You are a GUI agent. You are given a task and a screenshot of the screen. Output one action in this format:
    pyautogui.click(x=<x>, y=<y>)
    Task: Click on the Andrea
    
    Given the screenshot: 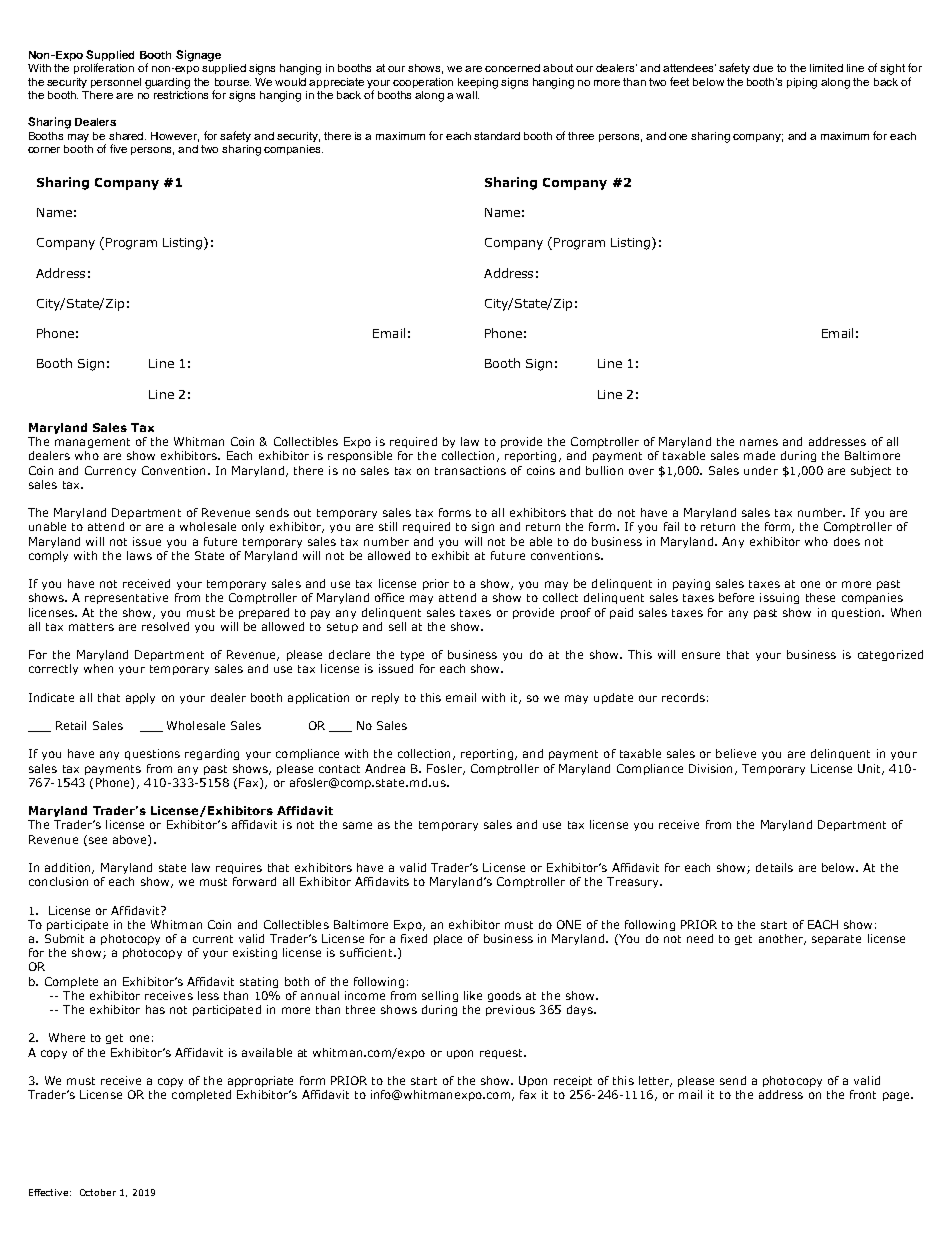 What is the action you would take?
    pyautogui.click(x=385, y=768)
